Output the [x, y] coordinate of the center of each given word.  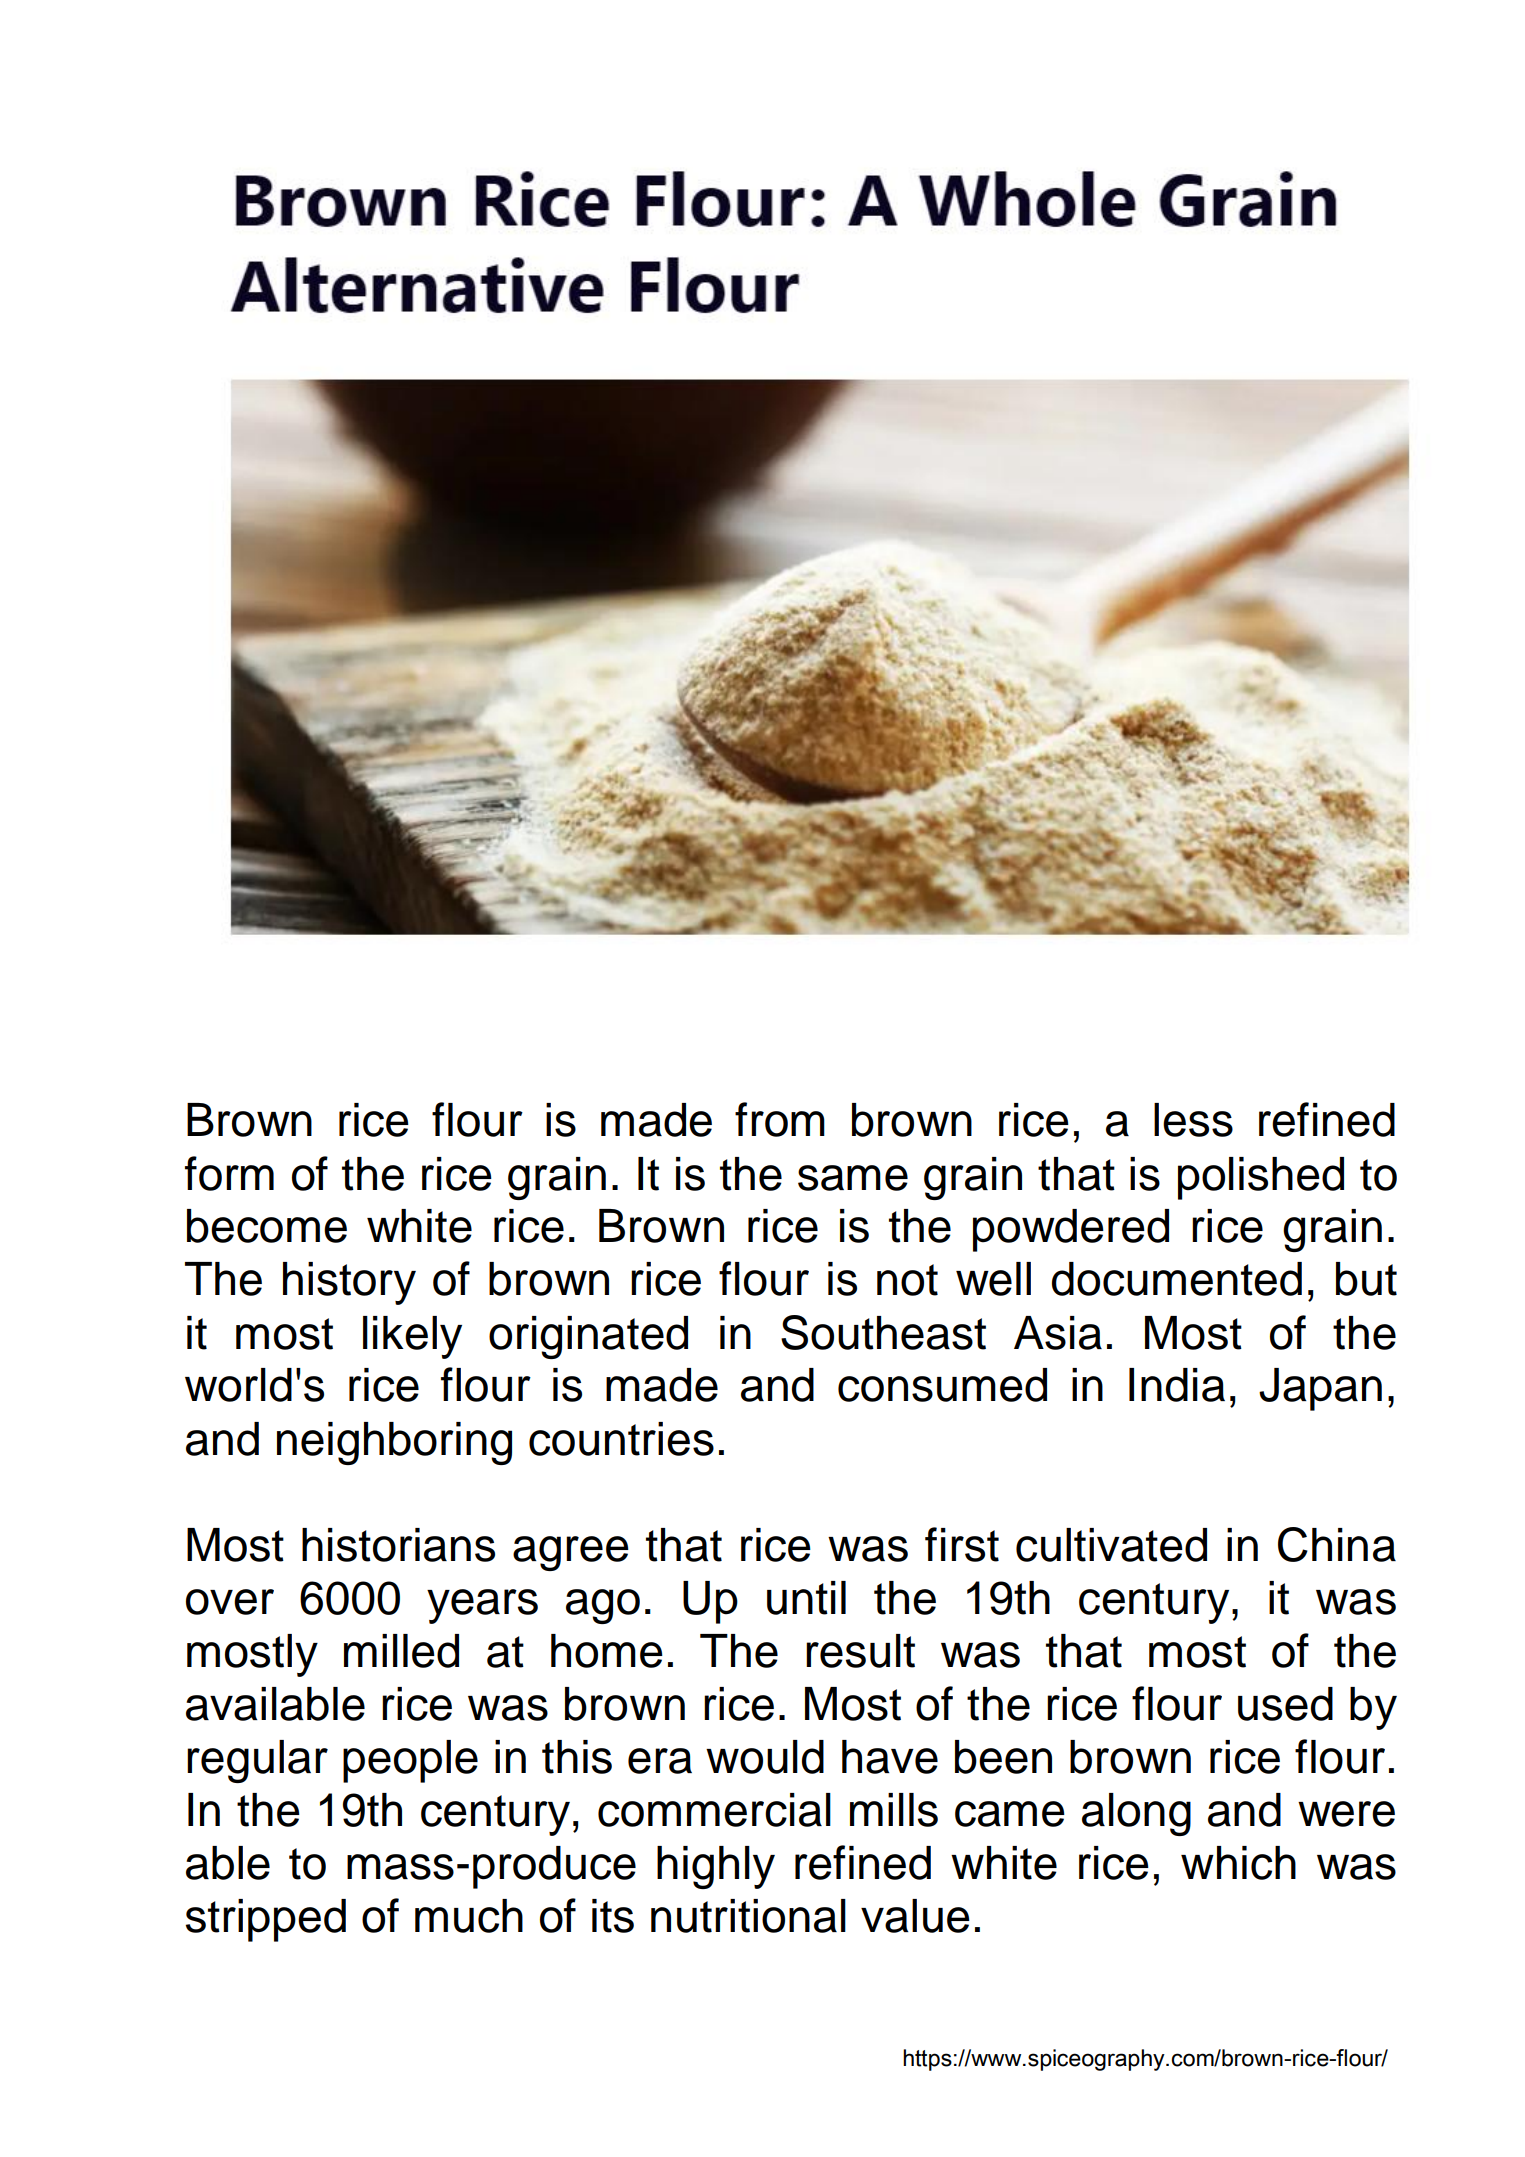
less [1193, 1120]
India [1177, 1385]
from [780, 1119]
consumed [942, 1385]
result [860, 1651]
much [469, 1916]
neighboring [394, 1443]
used [1285, 1704]
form [229, 1173]
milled [401, 1651]
